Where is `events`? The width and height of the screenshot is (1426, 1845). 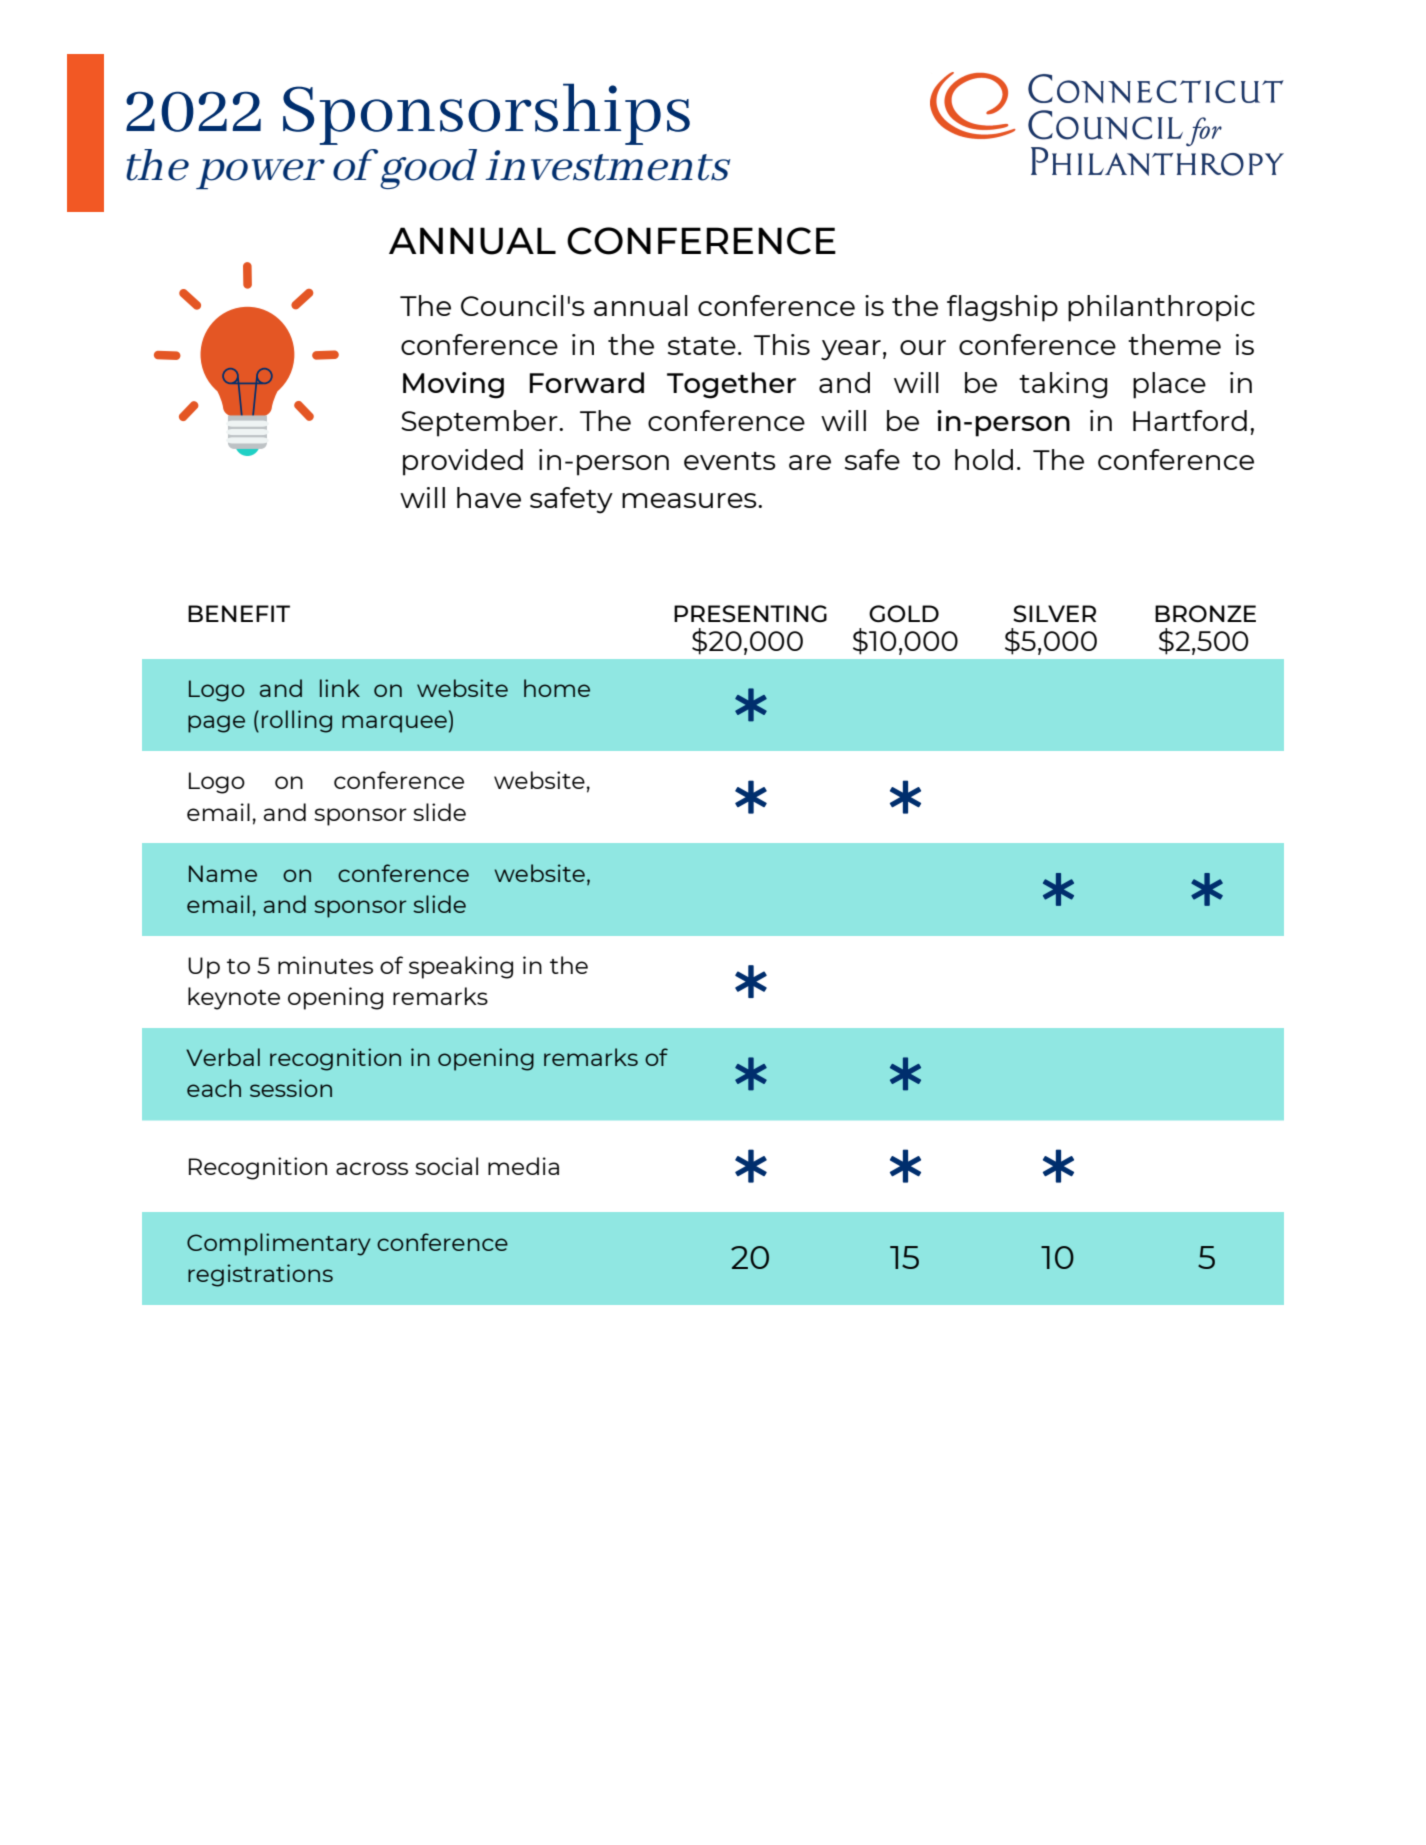
events is located at coordinates (730, 461).
